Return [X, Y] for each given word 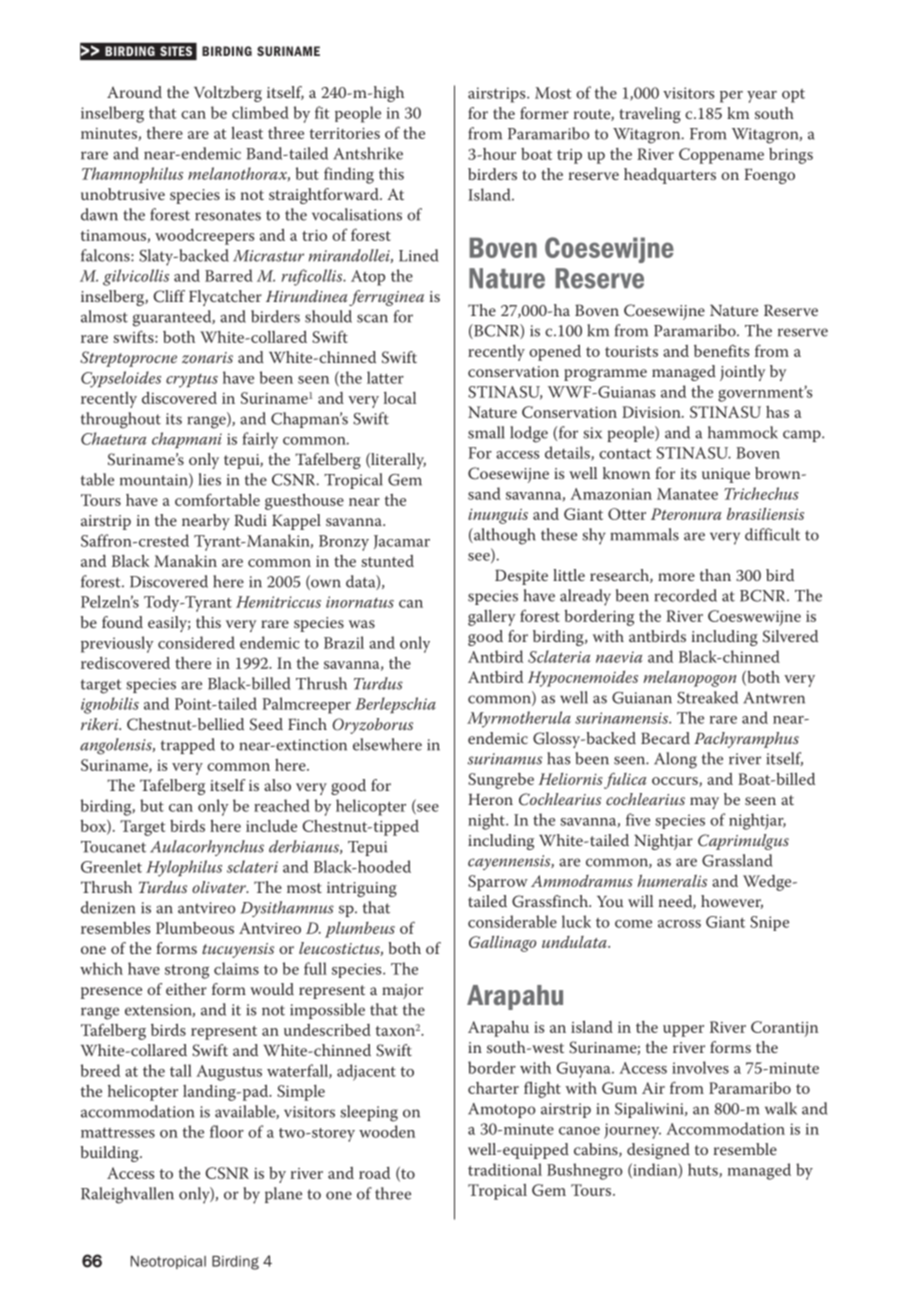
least [247, 132]
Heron [490, 799]
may [704, 803]
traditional [505, 1169]
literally [397, 461]
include [271, 826]
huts [704, 1170]
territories [345, 133]
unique [726, 475]
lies [210, 479]
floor [227, 1131]
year [762, 97]
